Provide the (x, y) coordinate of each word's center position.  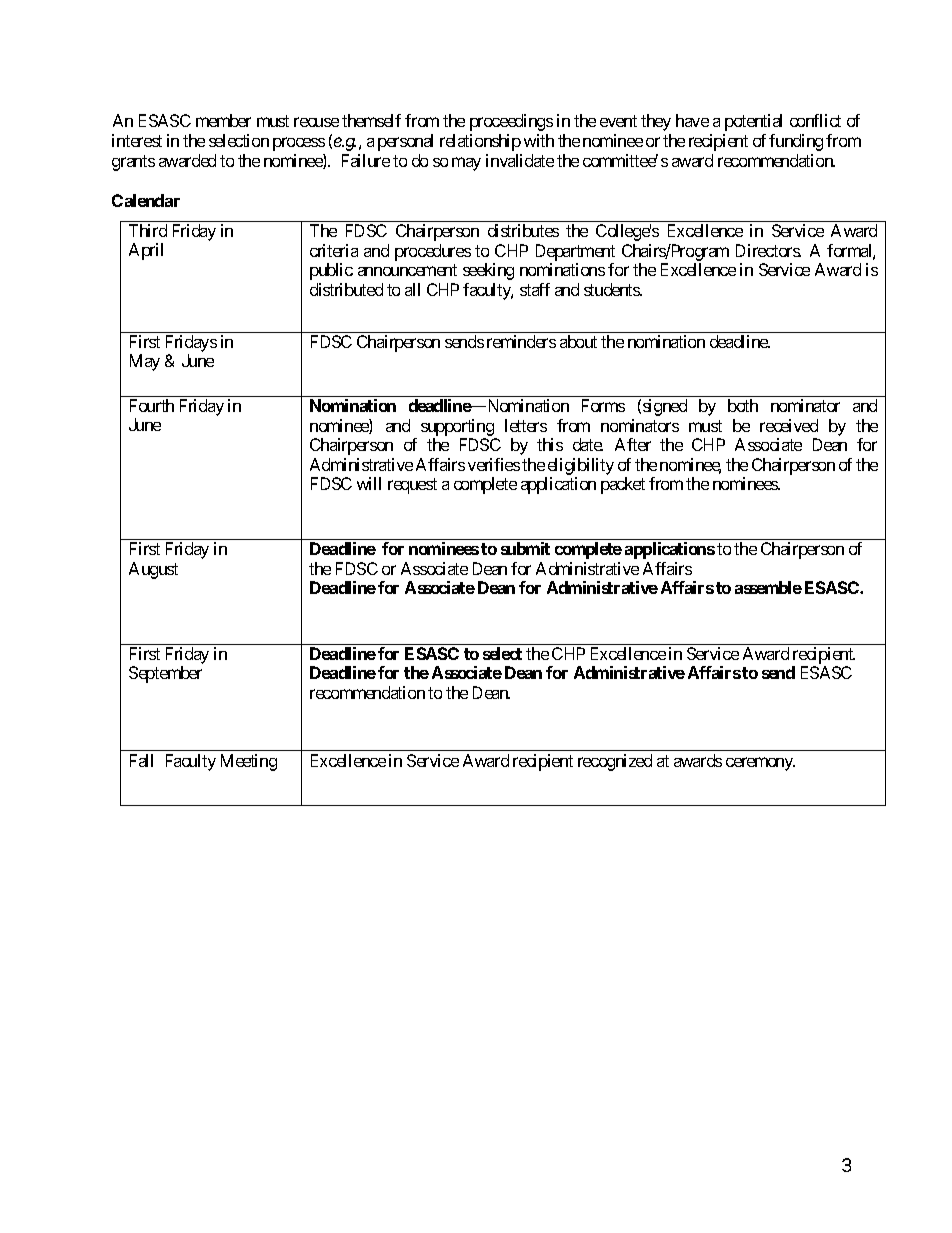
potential (753, 122)
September (165, 674)
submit (525, 548)
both (743, 405)
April (146, 251)
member (223, 120)
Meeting (249, 762)
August (153, 570)
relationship (480, 142)
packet (623, 485)
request (412, 486)
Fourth (152, 405)
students (612, 289)
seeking (488, 271)
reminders (521, 341)
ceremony (760, 764)
